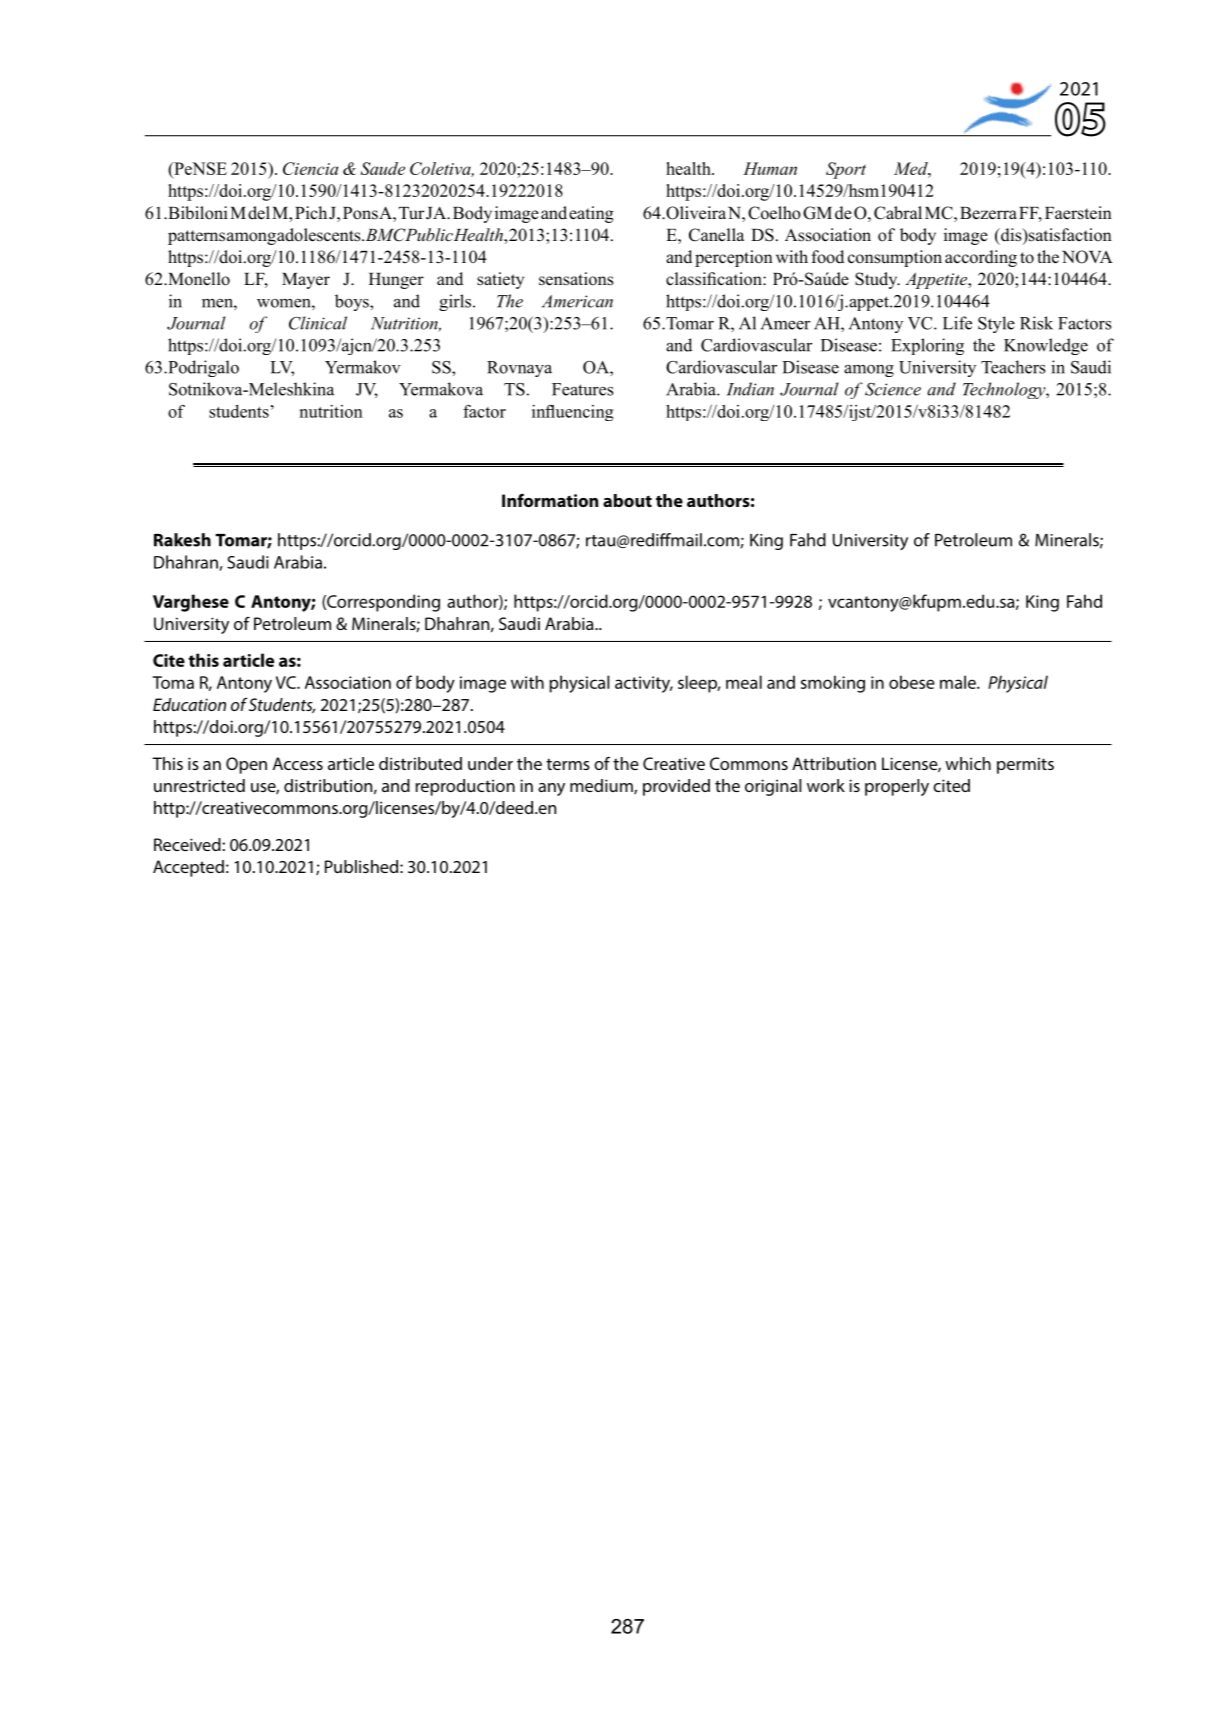  Describe the element at coordinates (996, 324) in the document. I see `Style` at that location.
